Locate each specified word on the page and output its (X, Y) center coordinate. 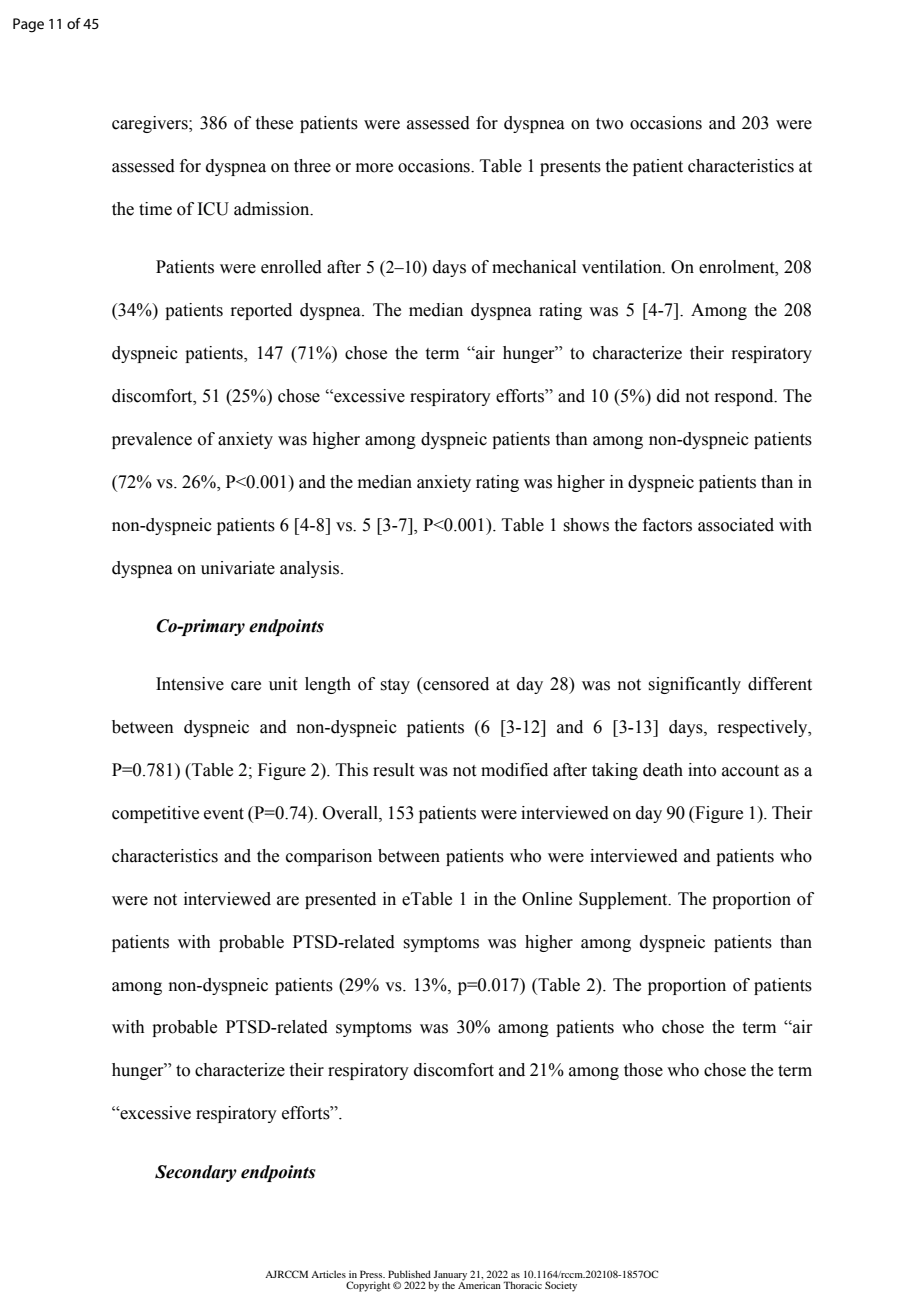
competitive (155, 814)
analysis (311, 569)
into (702, 770)
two (609, 124)
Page (28, 25)
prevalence (152, 440)
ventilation (623, 267)
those (643, 1070)
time (155, 209)
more (374, 168)
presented (340, 900)
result (393, 770)
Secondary (196, 1173)
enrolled (291, 267)
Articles (328, 1274)
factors (667, 525)
